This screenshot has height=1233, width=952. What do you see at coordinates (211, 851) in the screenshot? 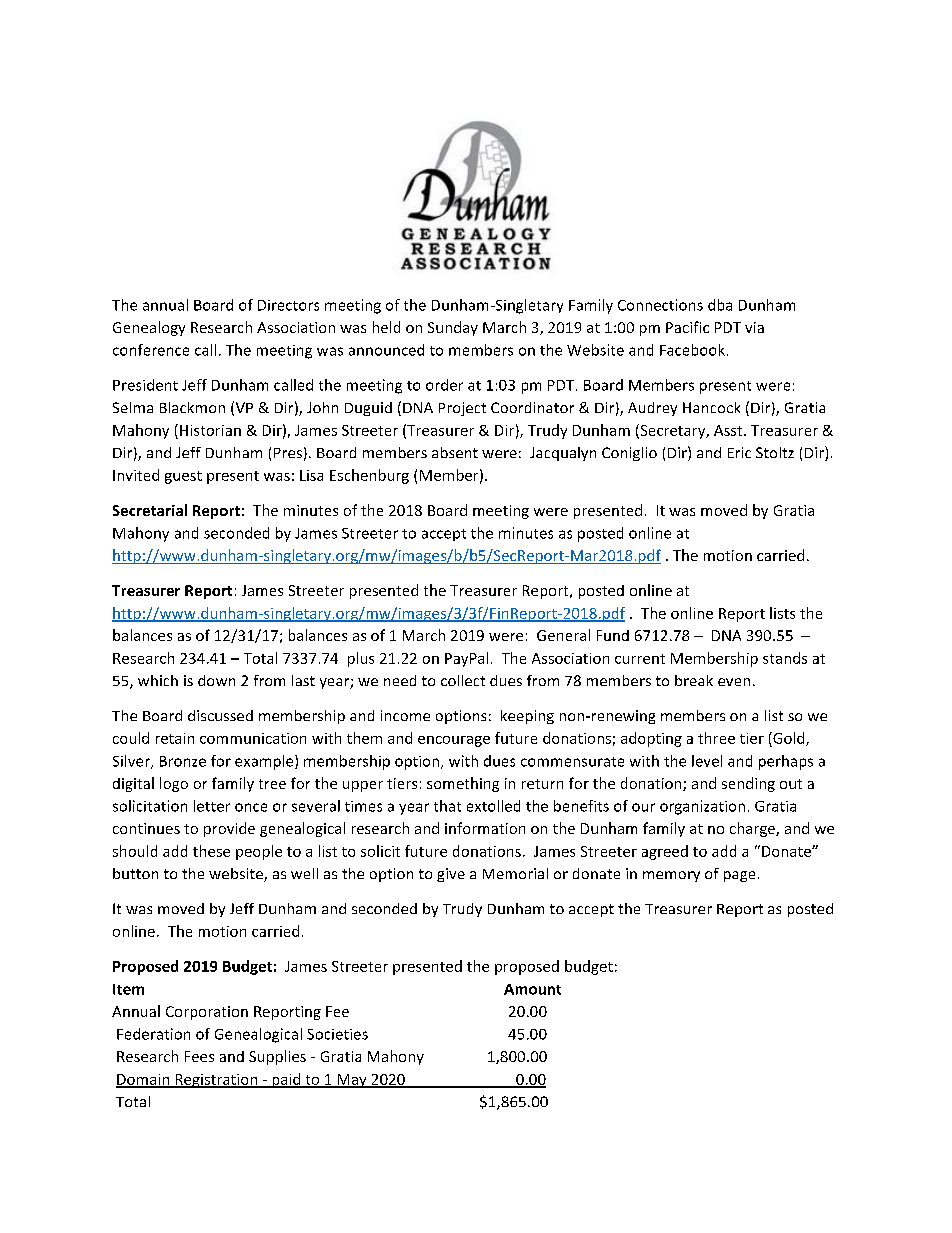
I see `these` at bounding box center [211, 851].
